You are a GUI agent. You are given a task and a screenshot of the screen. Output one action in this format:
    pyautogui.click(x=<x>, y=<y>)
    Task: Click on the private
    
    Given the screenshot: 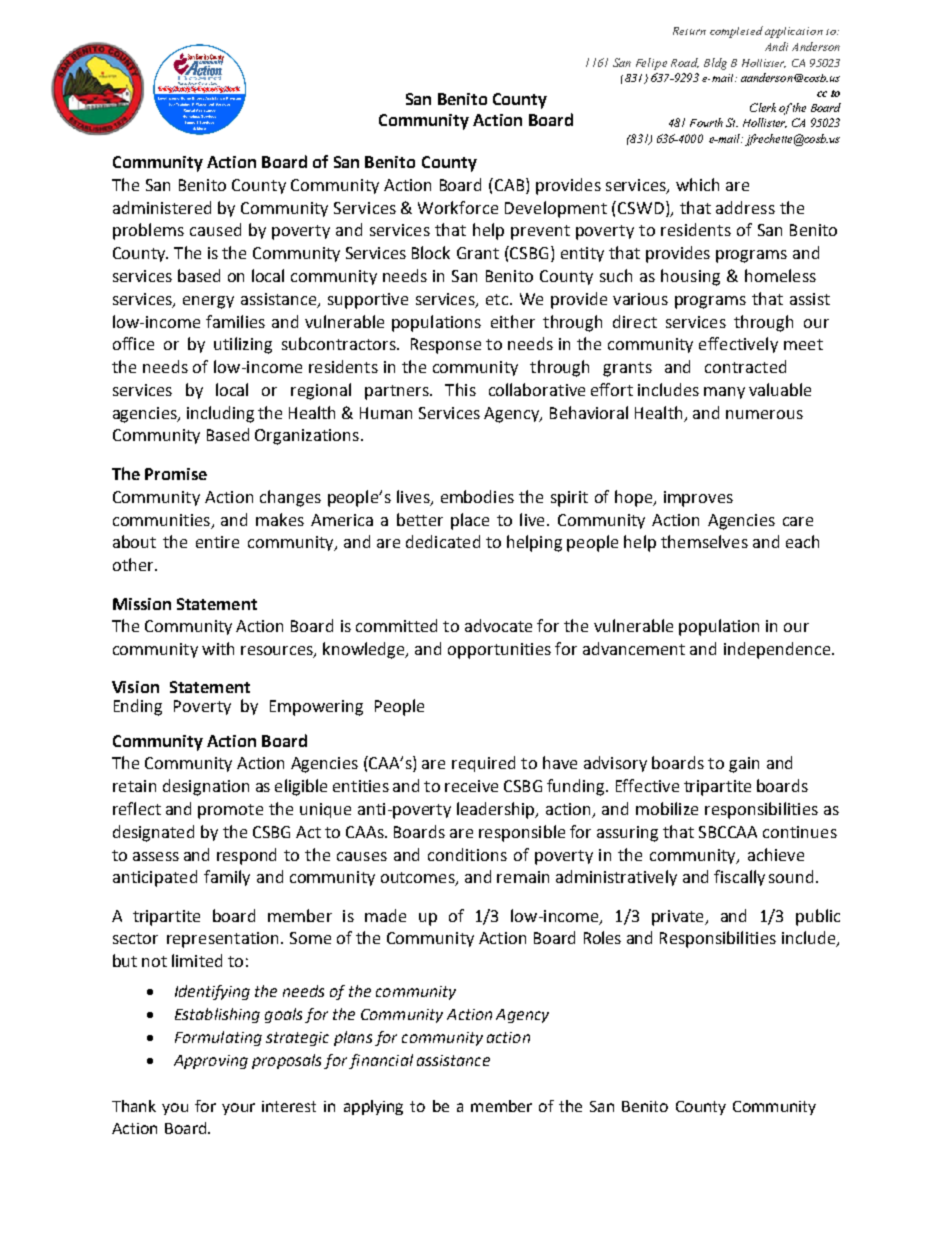 What is the action you would take?
    pyautogui.click(x=679, y=918)
